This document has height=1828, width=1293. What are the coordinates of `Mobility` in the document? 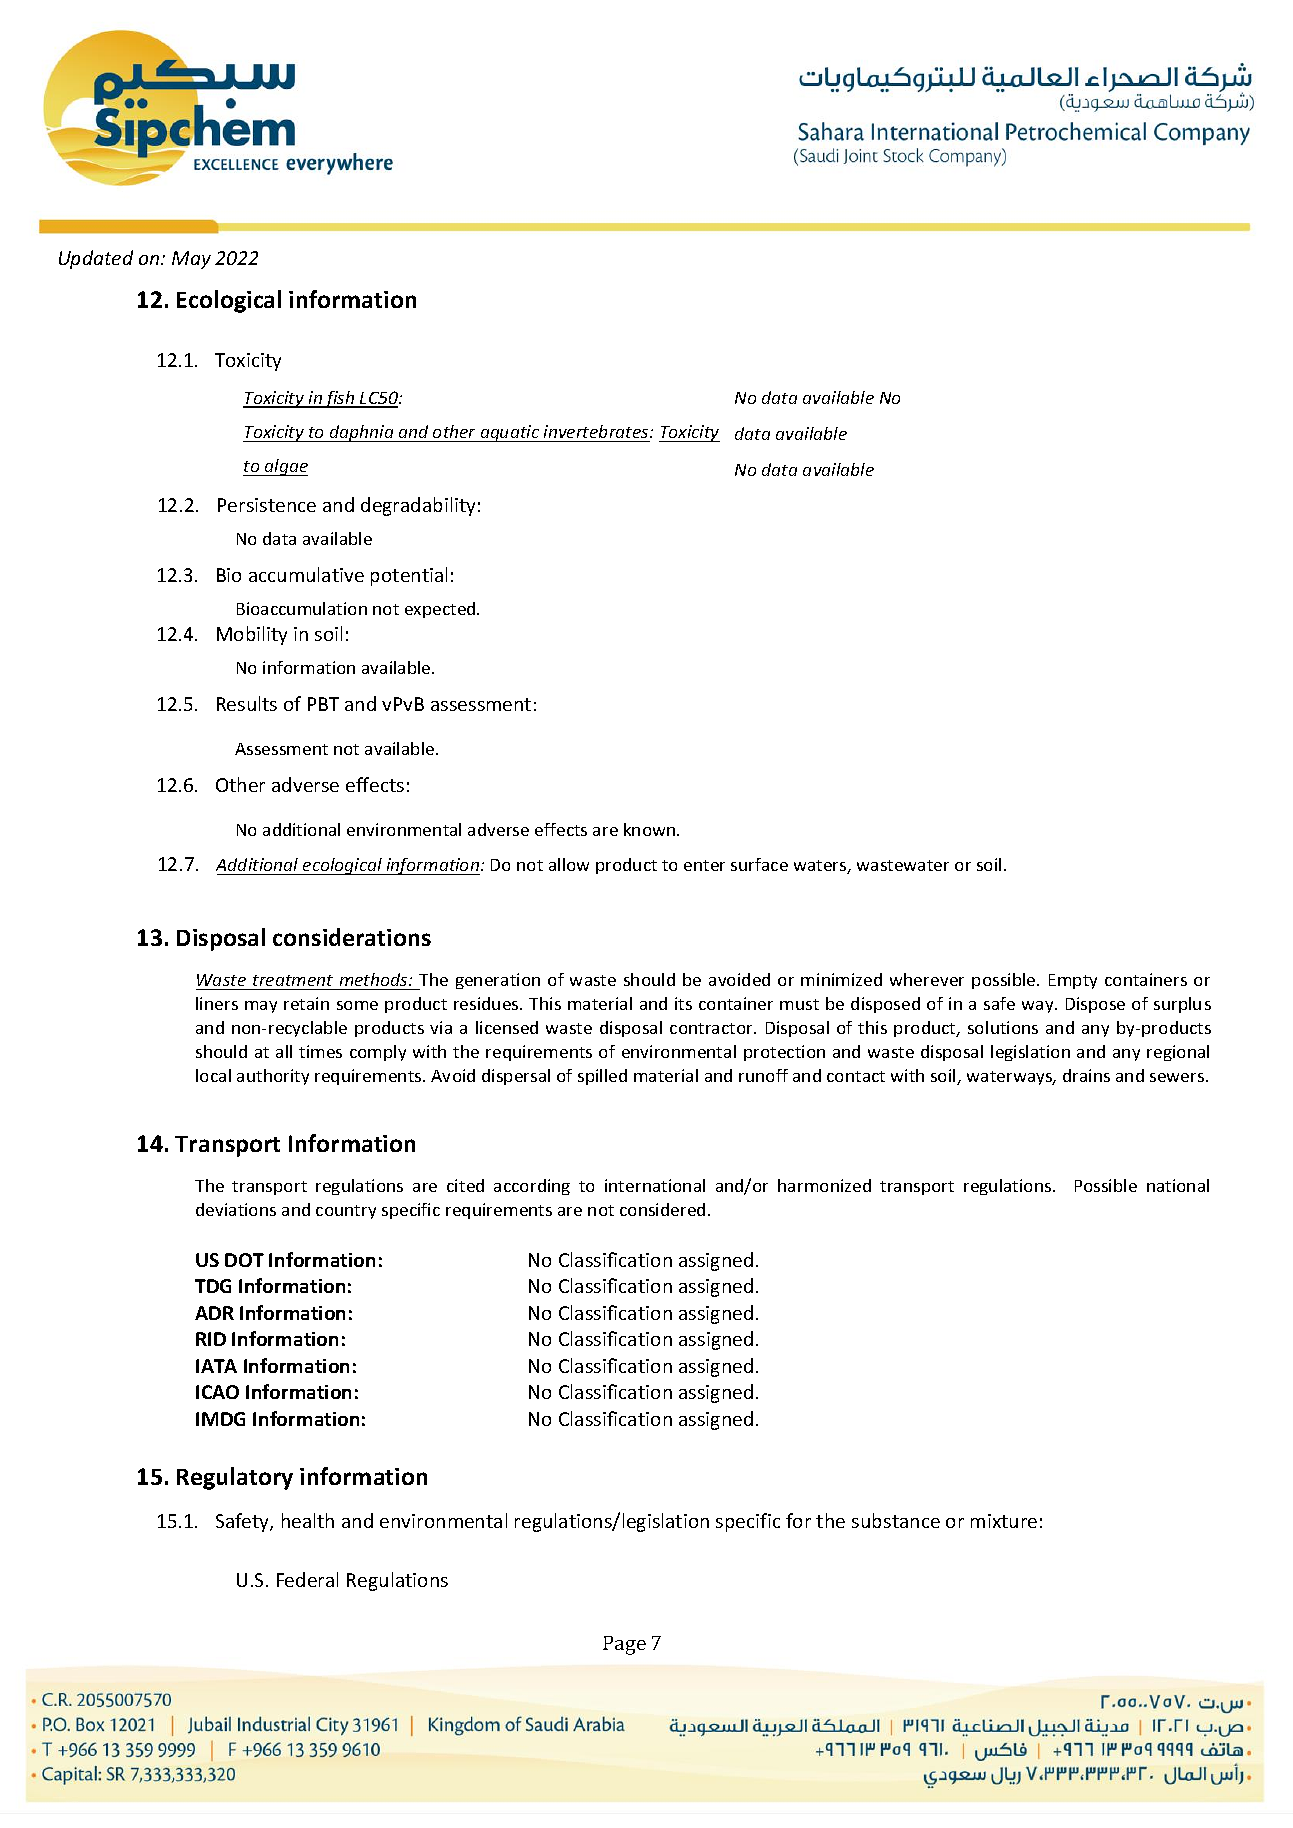 It's located at (252, 635).
